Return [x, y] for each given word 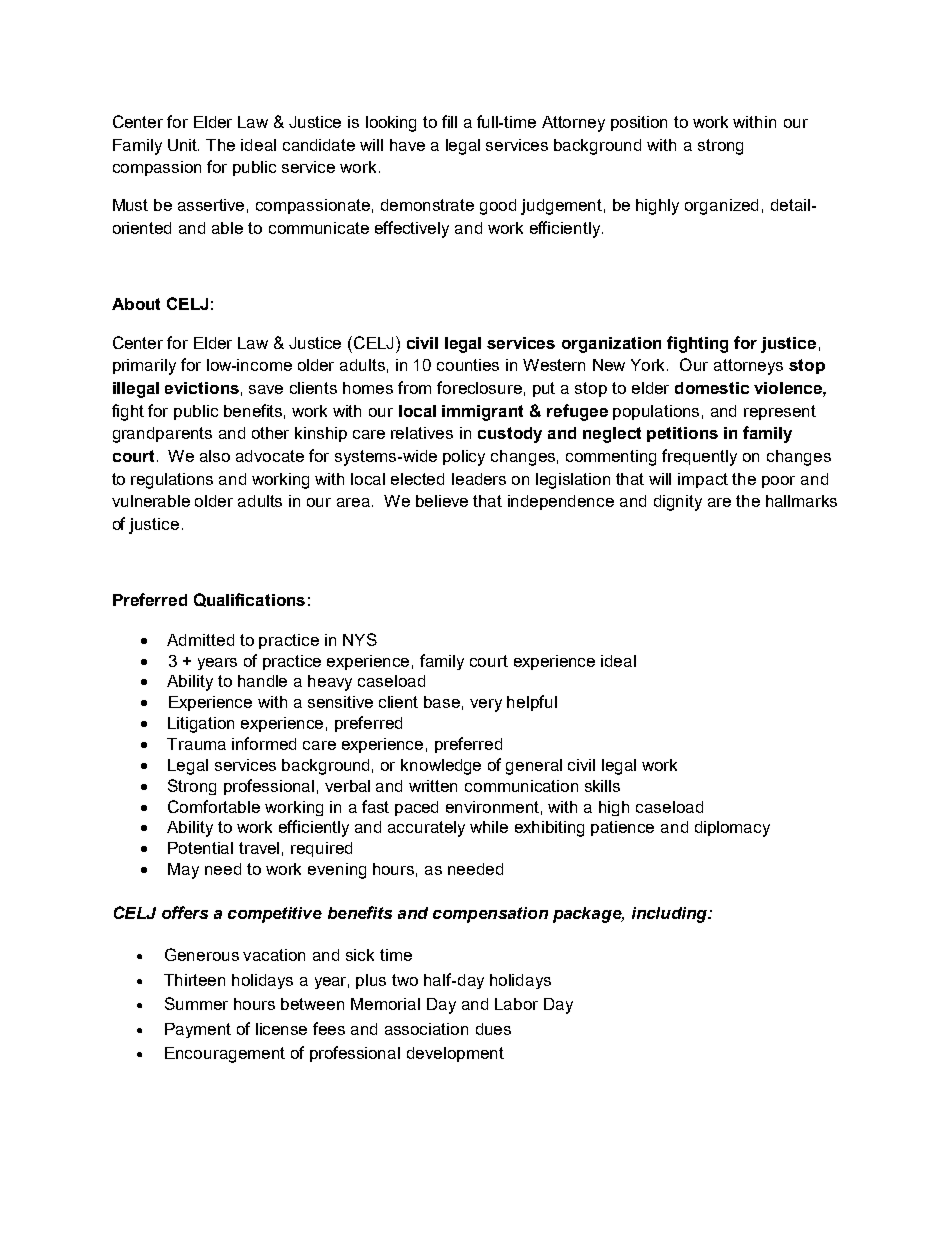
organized [721, 207]
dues [493, 1029]
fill [449, 121]
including [670, 915]
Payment [198, 1030]
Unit [183, 145]
